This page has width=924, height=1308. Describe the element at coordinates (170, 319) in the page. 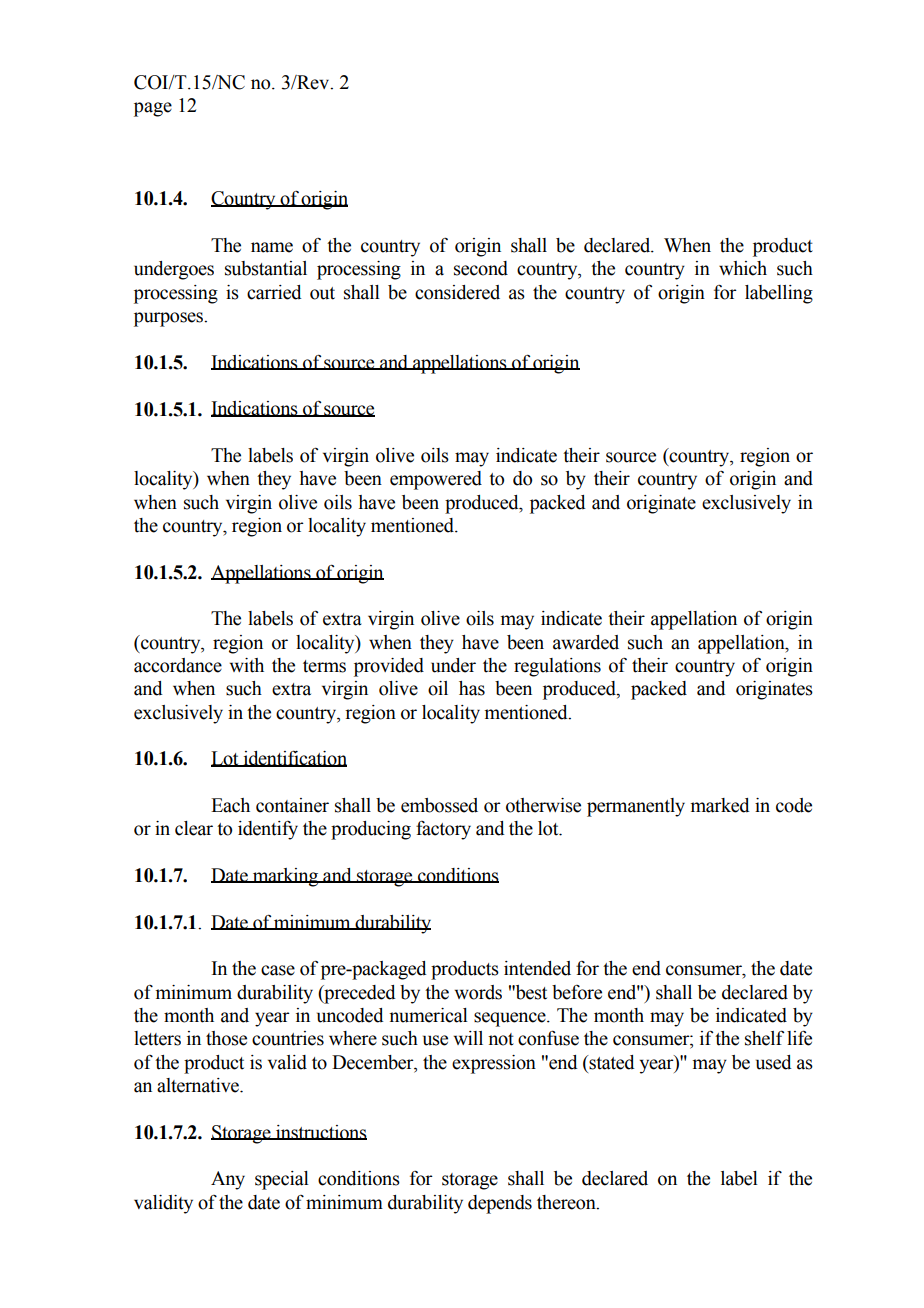

I see `purposes` at that location.
